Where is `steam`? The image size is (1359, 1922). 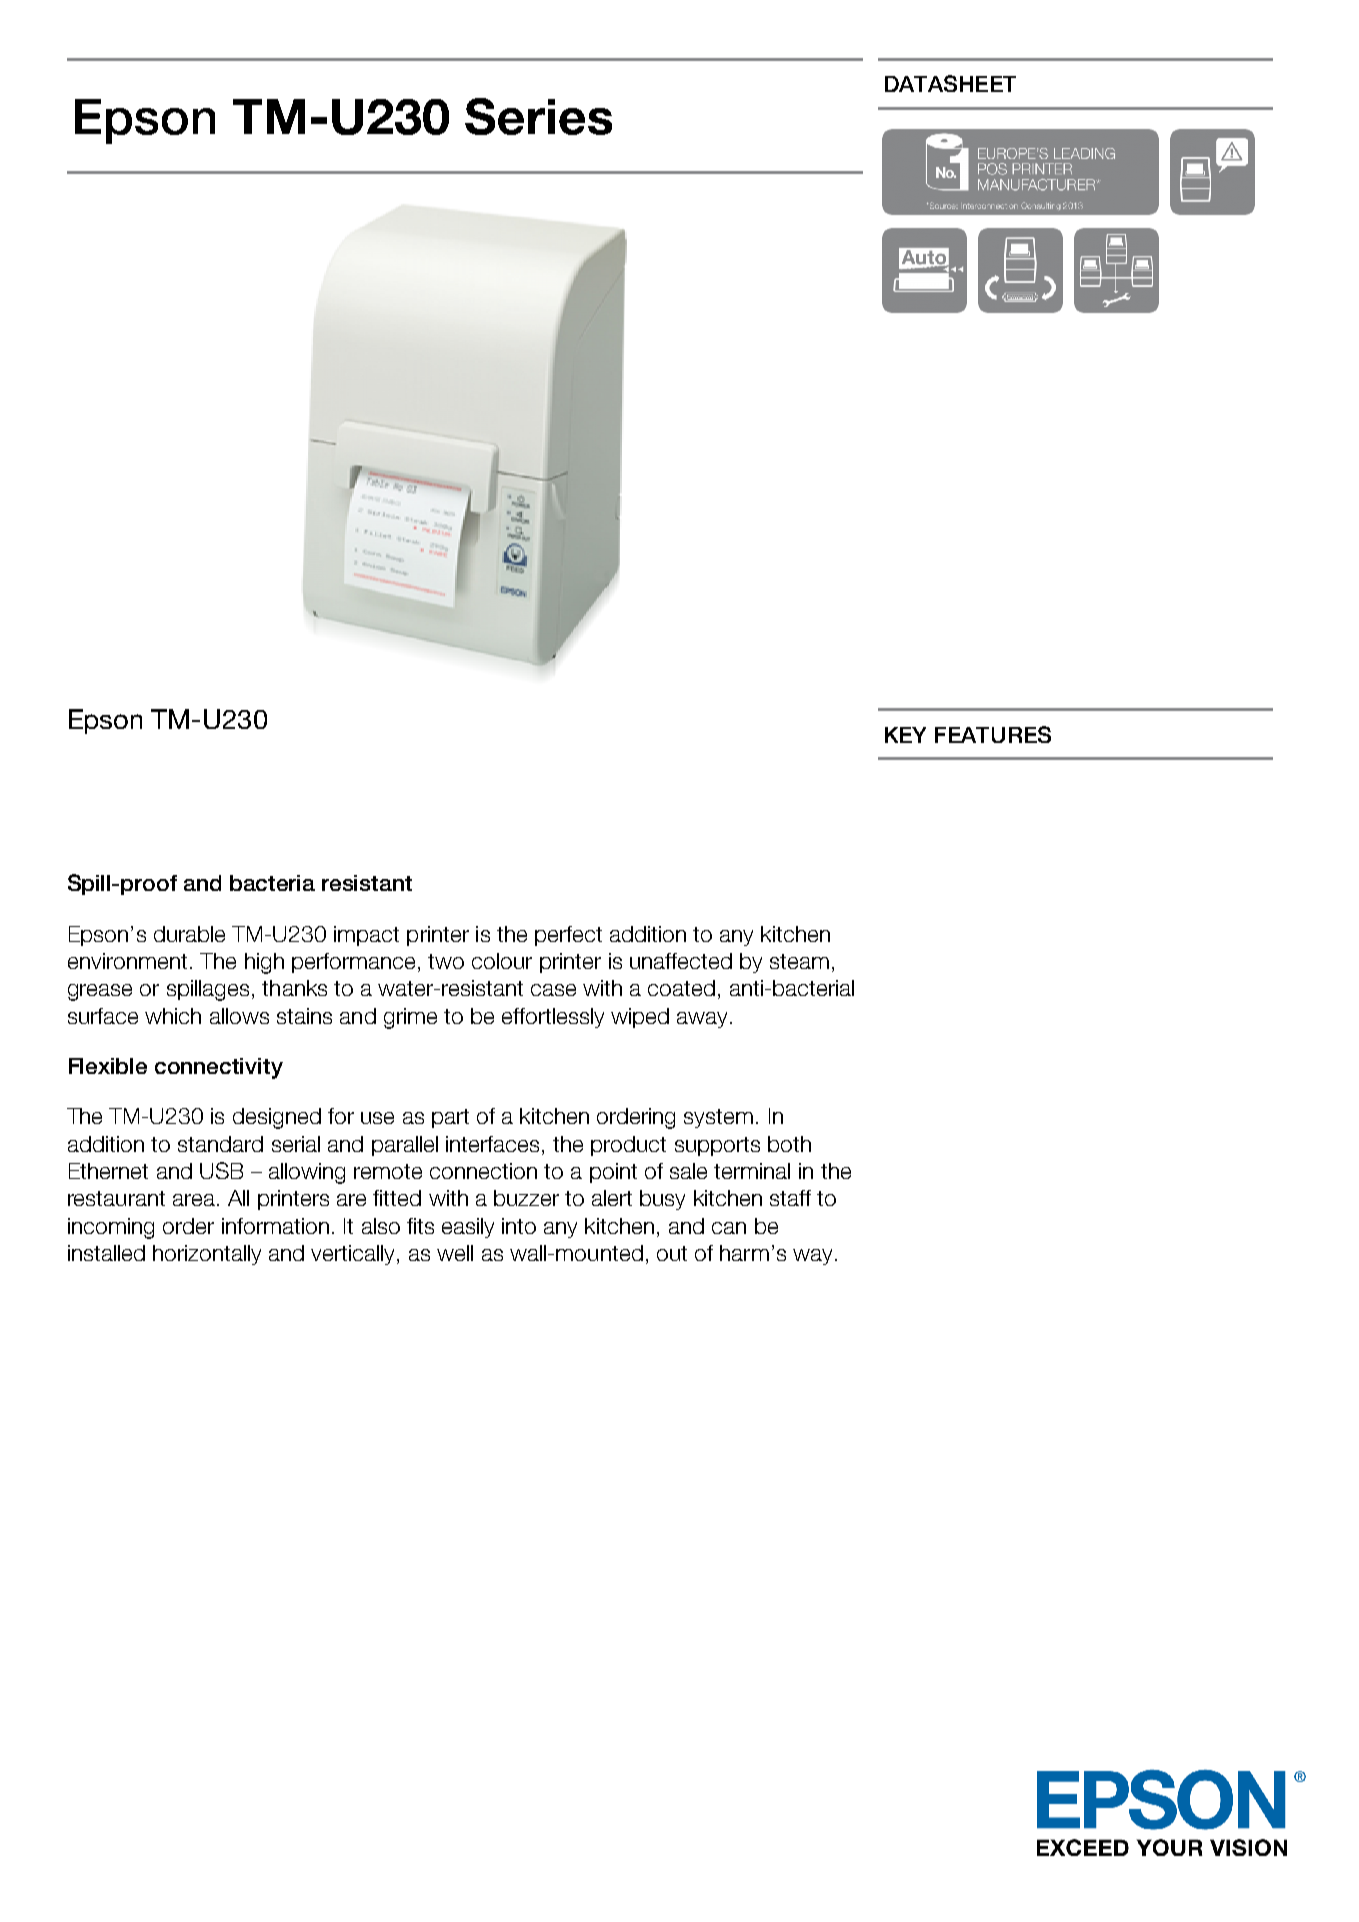 steam is located at coordinates (799, 961).
